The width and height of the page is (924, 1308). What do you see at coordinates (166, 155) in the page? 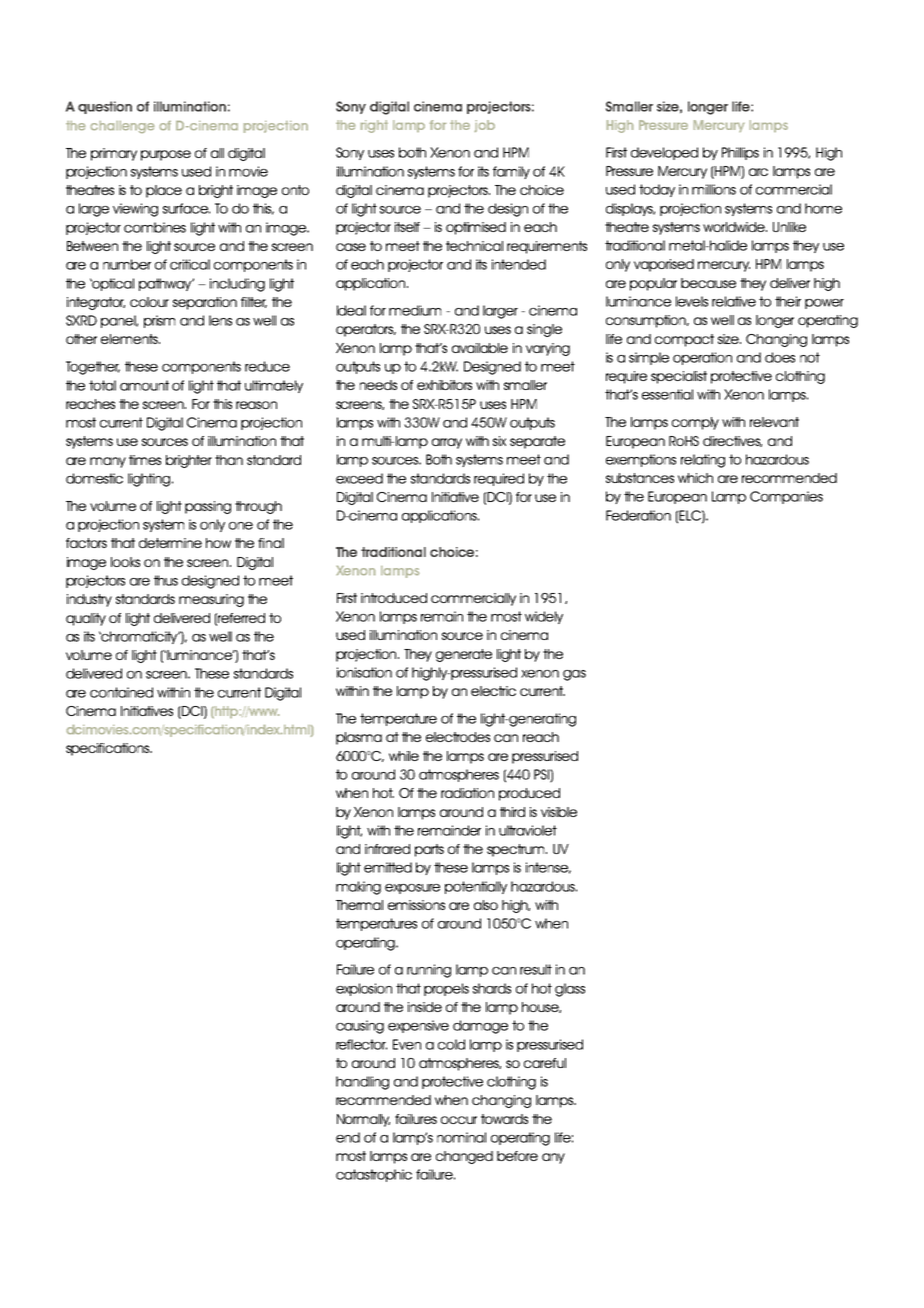
I see `purpose` at bounding box center [166, 155].
